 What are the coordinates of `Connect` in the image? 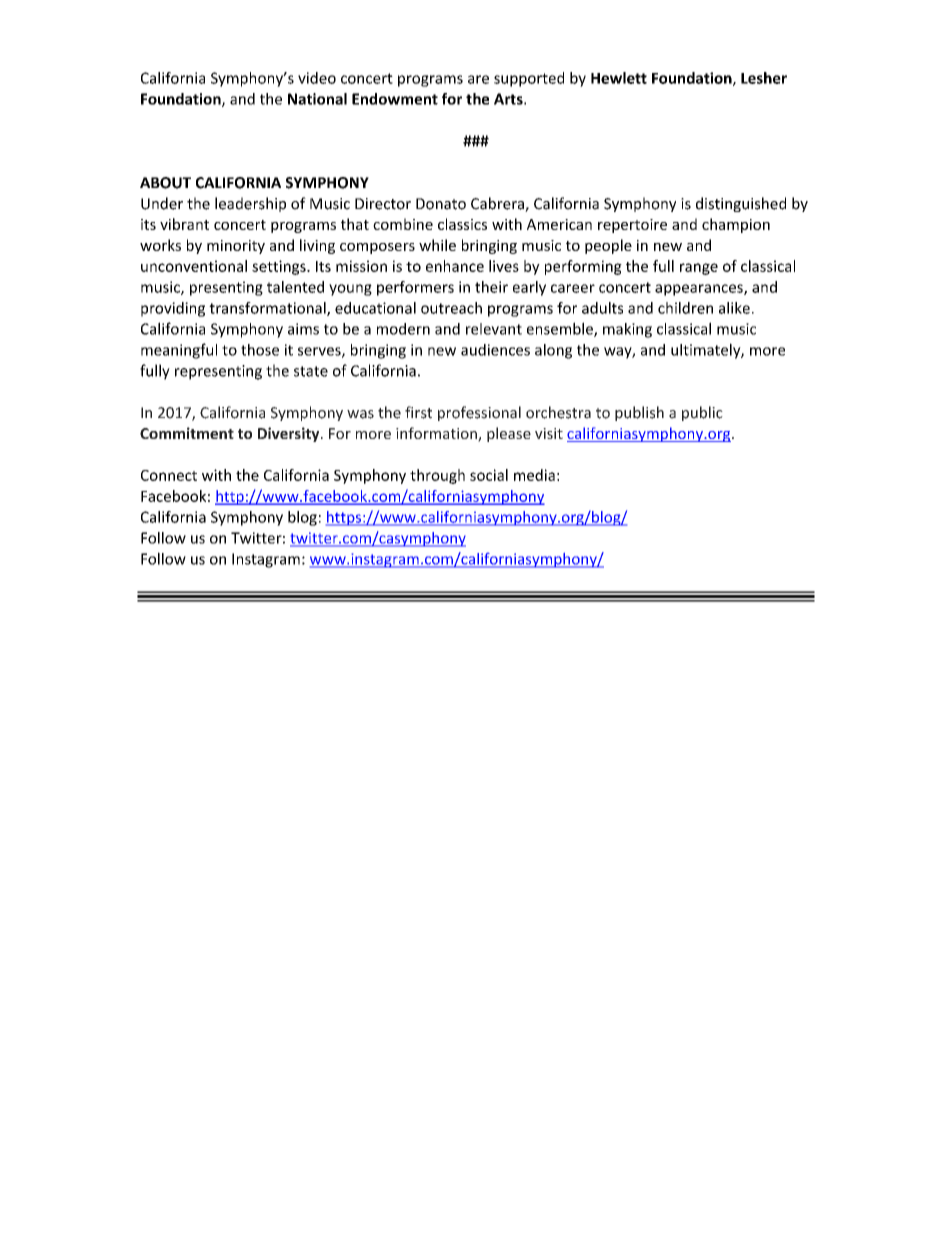 It's located at (169, 475).
